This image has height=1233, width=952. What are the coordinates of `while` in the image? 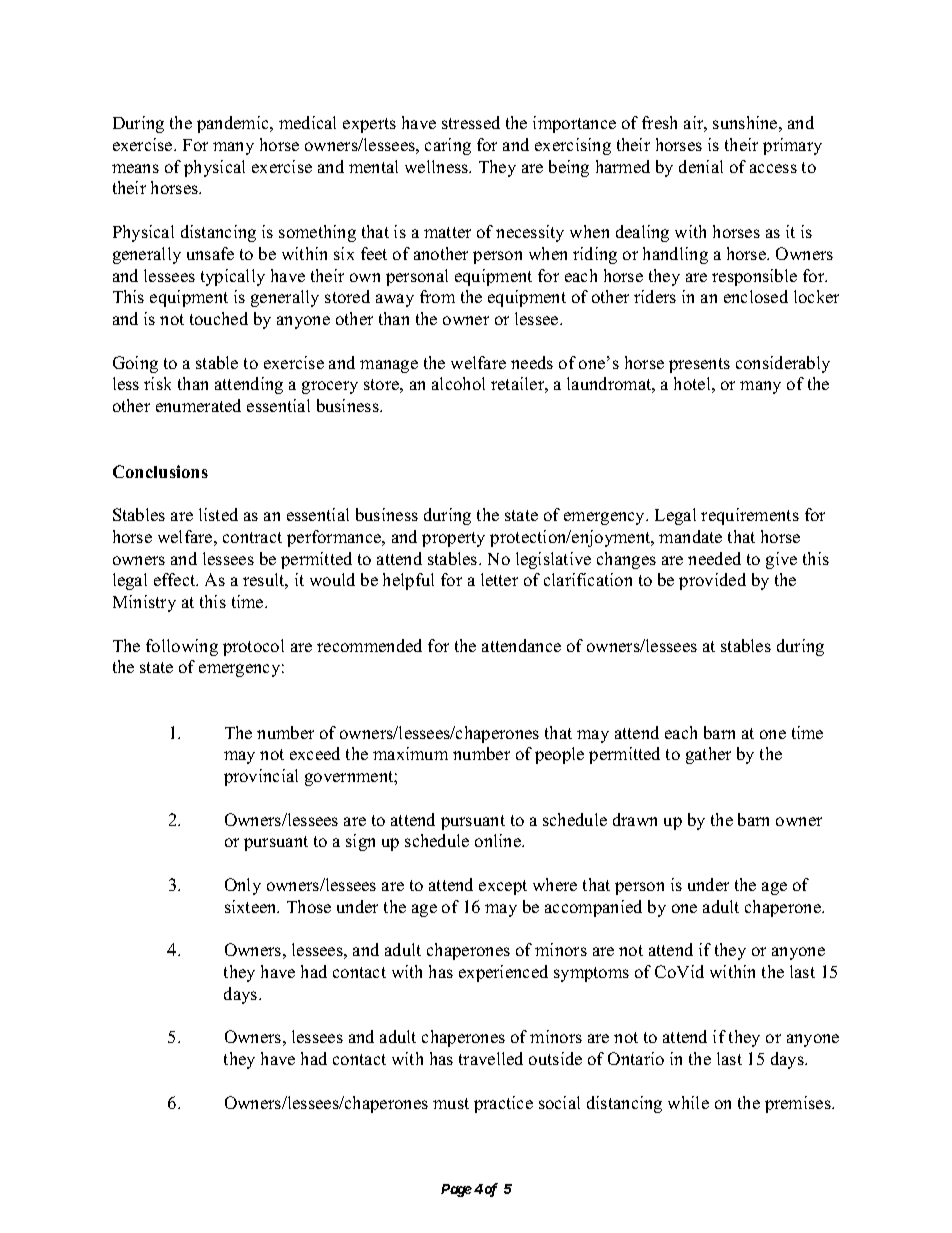 It's located at (688, 1102).
